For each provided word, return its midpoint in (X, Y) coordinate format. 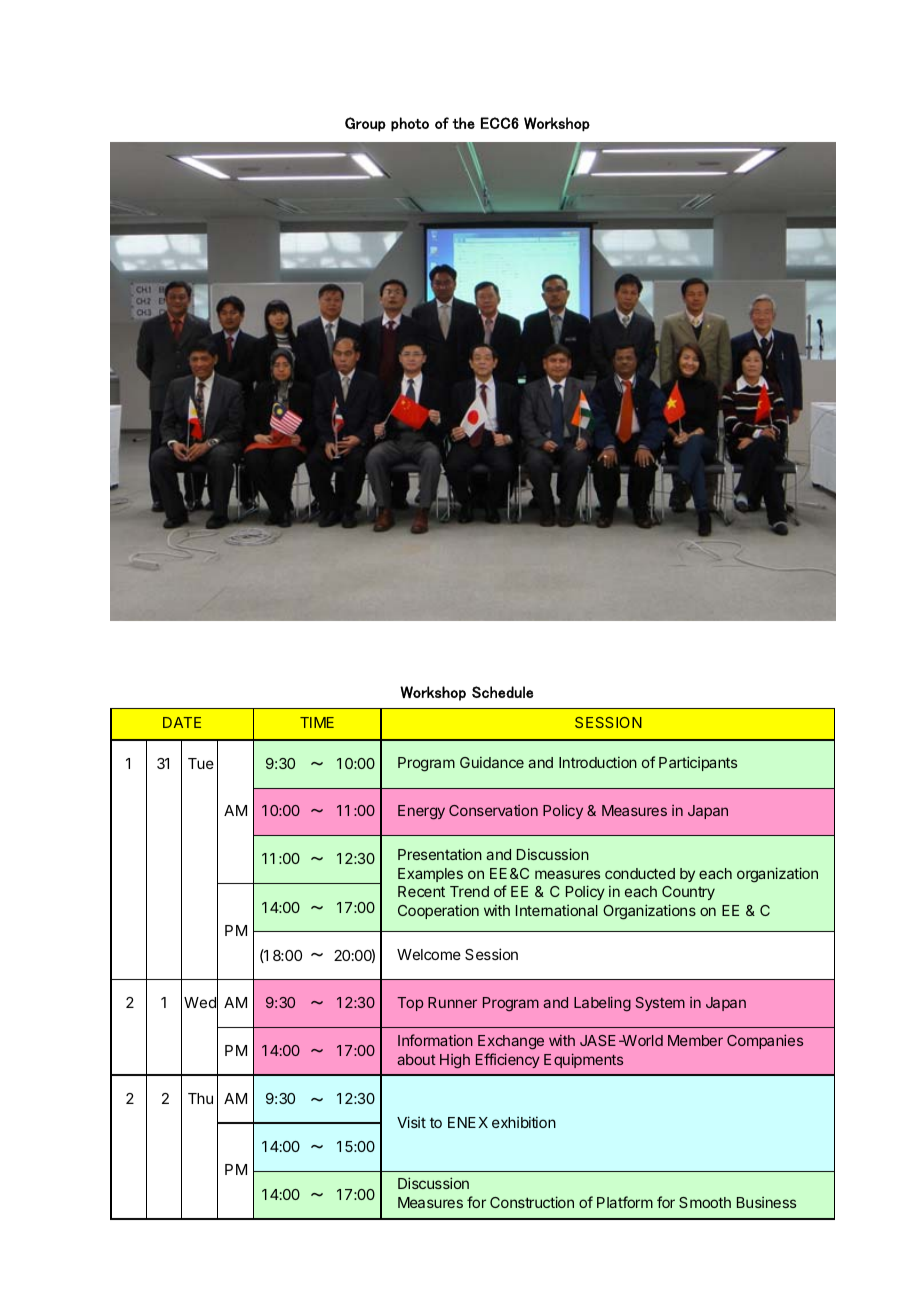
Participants (698, 763)
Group (365, 124)
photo (410, 124)
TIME (317, 722)
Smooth (705, 1202)
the (463, 123)
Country (688, 893)
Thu (200, 1098)
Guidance (492, 762)
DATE (182, 722)
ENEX (468, 1122)
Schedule (502, 692)
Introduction (598, 762)
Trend (469, 891)
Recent (421, 891)
